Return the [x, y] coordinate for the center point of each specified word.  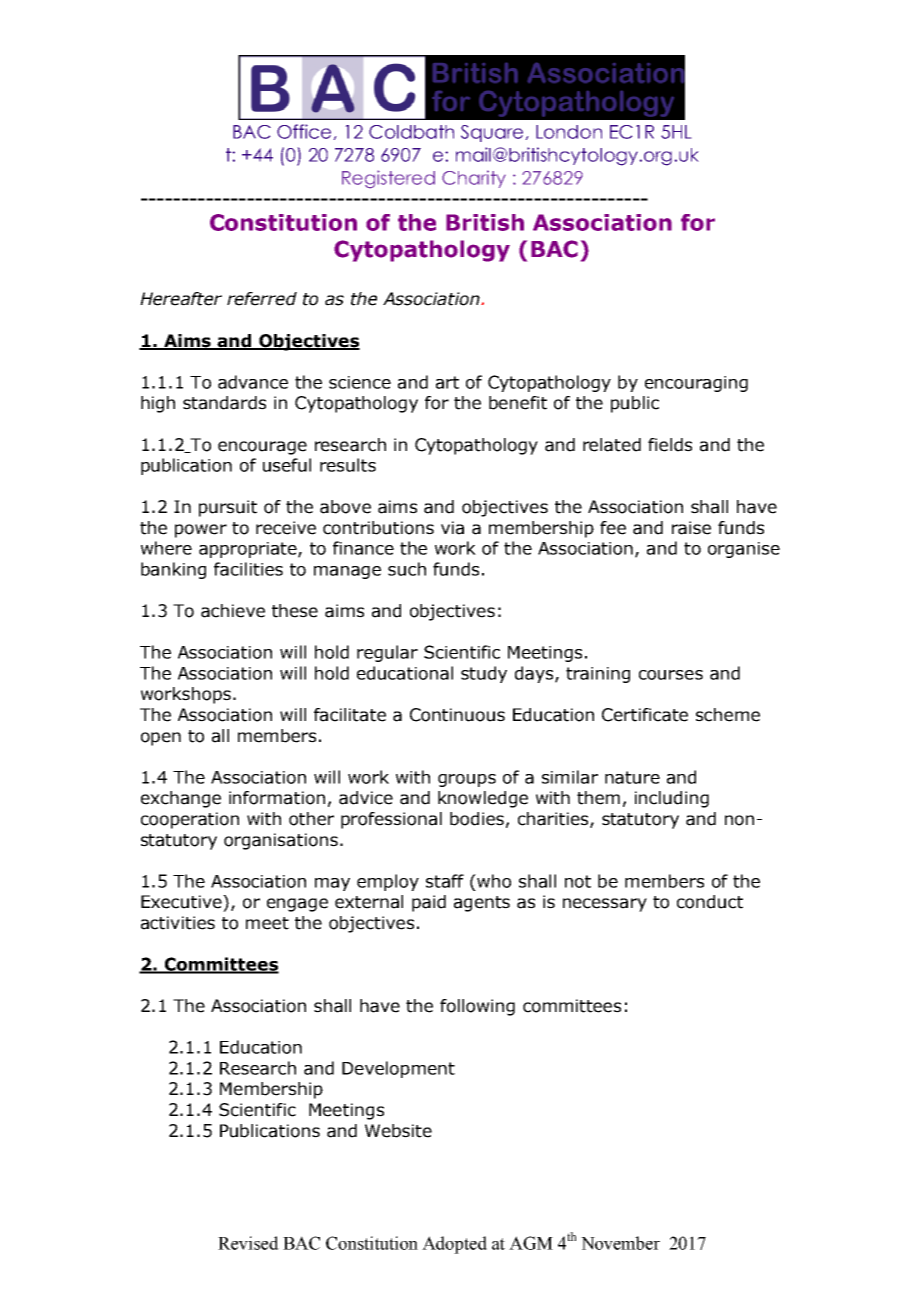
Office [304, 131]
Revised [248, 1243]
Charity [474, 179]
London [569, 132]
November [620, 1243]
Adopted [454, 1245]
